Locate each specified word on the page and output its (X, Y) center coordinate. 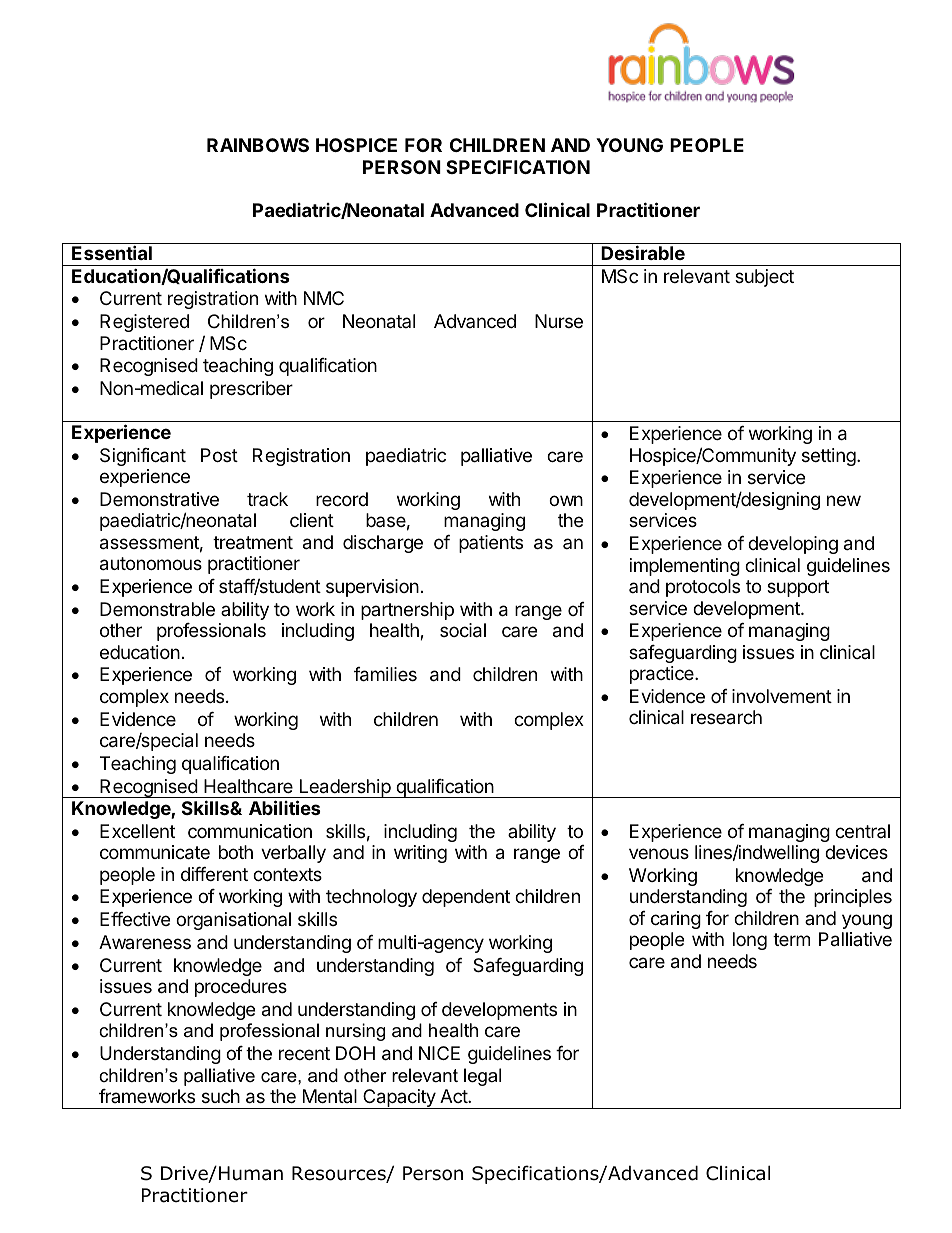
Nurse (559, 321)
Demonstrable (157, 609)
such (221, 1096)
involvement (782, 696)
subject (764, 278)
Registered (144, 323)
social (463, 630)
